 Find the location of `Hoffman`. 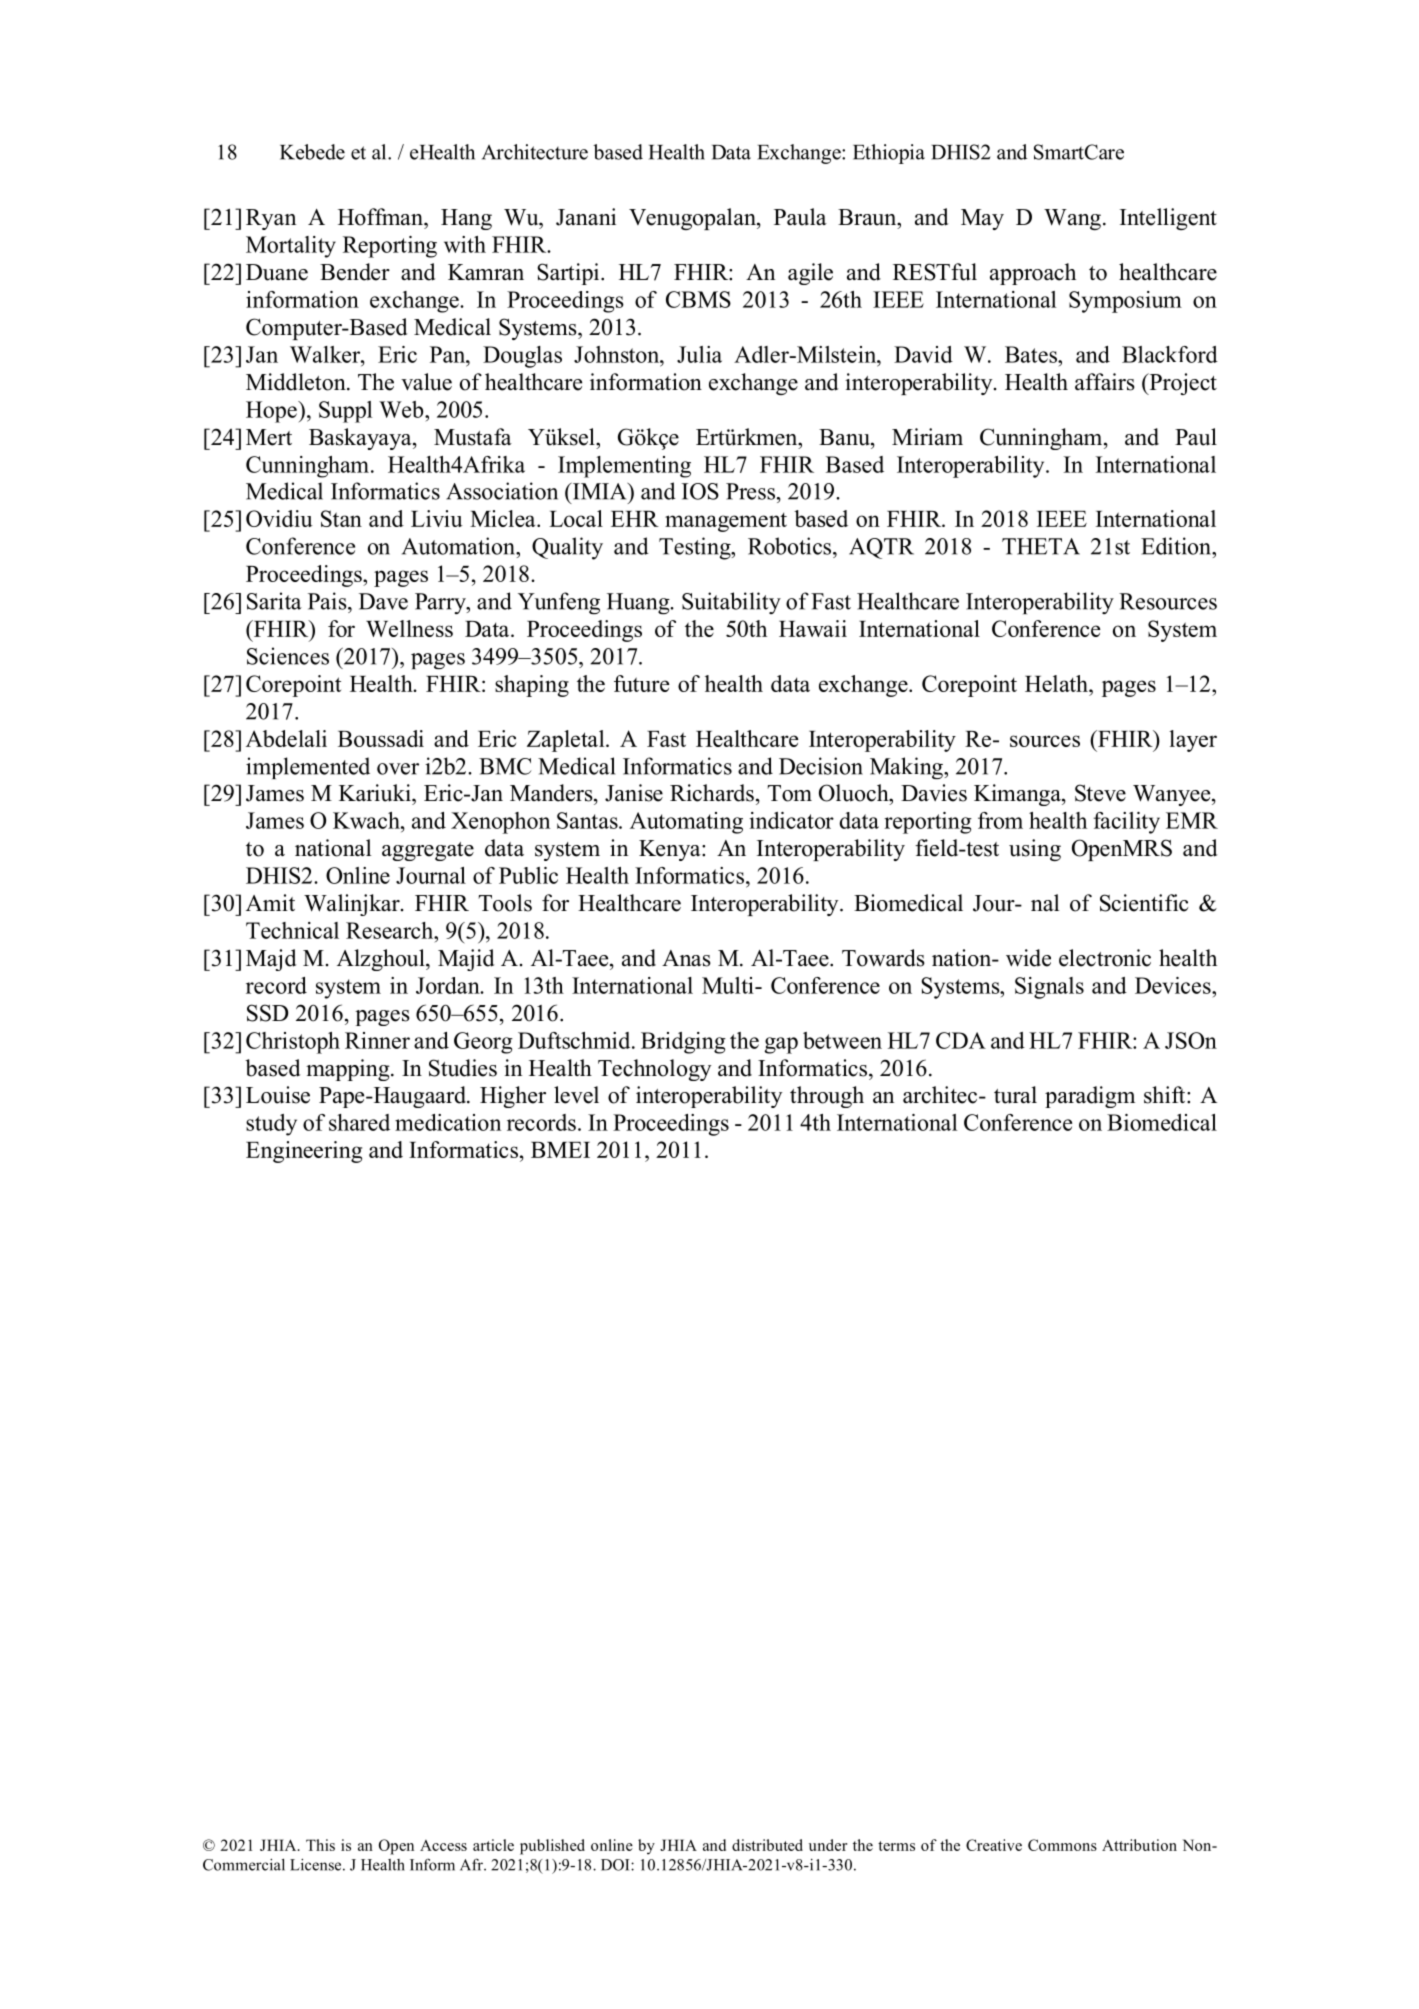

Hoffman is located at coordinates (381, 217).
